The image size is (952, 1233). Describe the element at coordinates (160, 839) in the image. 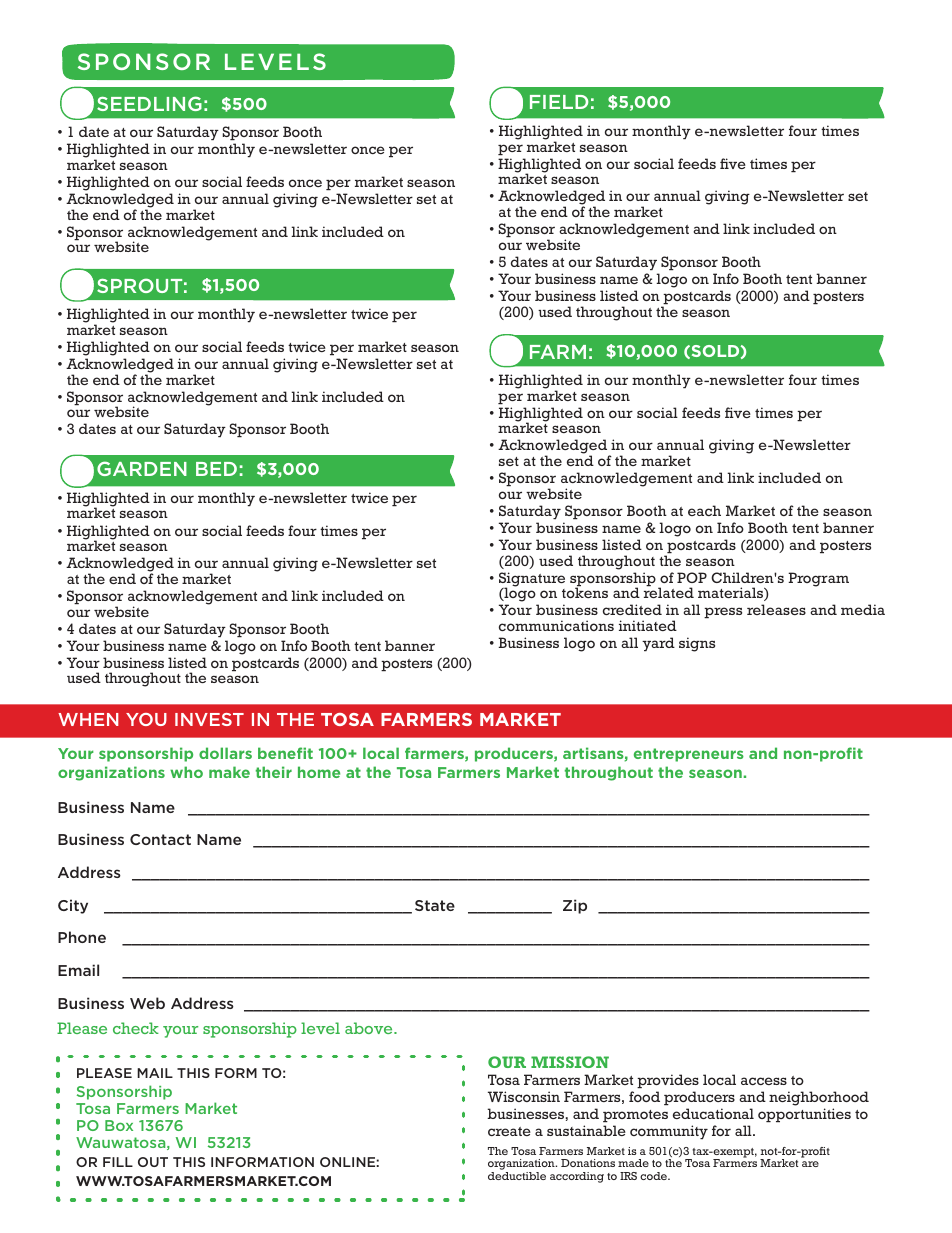

I see `Contact` at that location.
